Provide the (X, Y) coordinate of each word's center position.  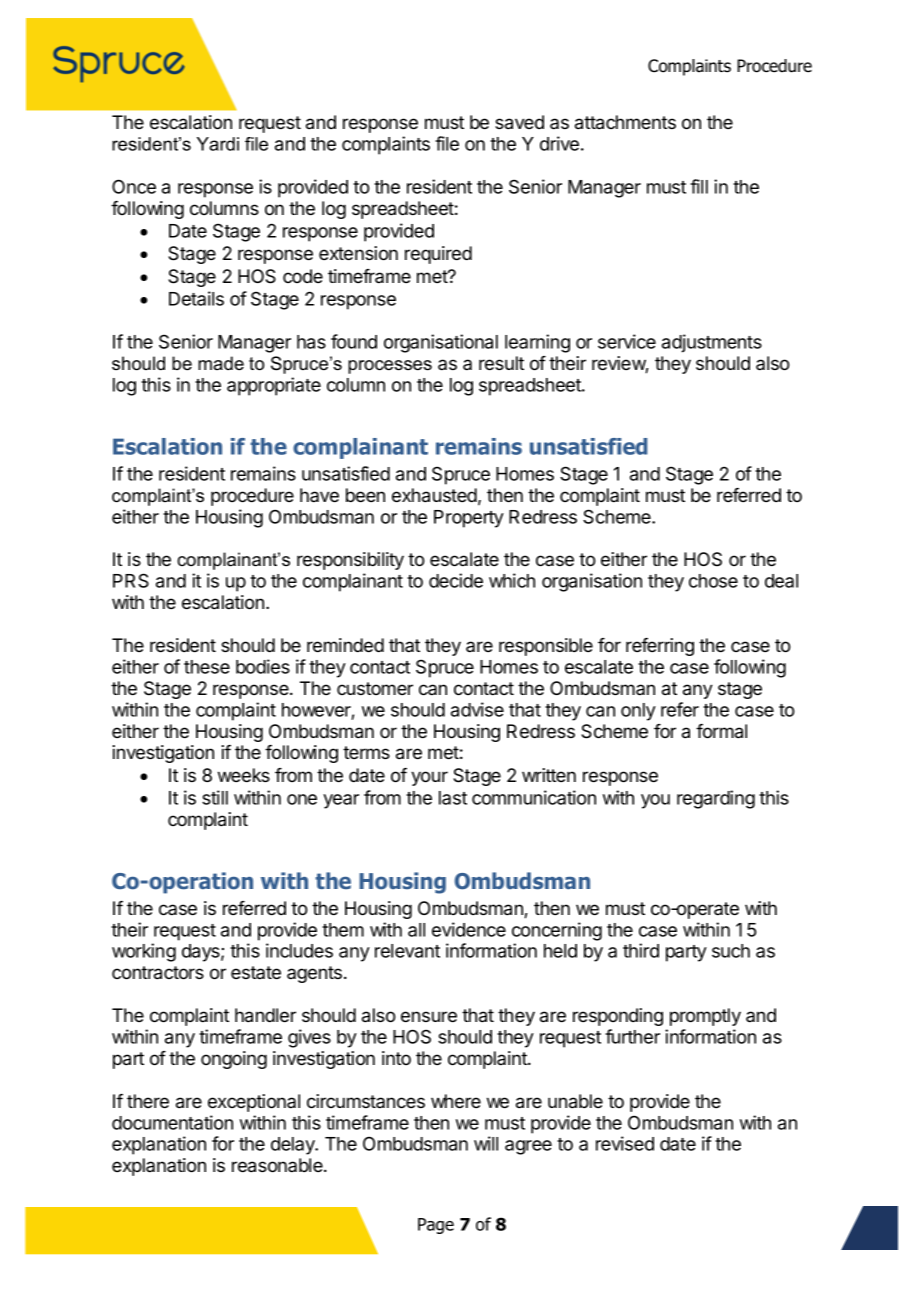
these (207, 667)
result (501, 363)
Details (196, 298)
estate (256, 972)
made (221, 363)
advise (477, 709)
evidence (469, 929)
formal (721, 731)
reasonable (278, 1165)
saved (519, 122)
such (731, 951)
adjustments (712, 343)
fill (699, 186)
